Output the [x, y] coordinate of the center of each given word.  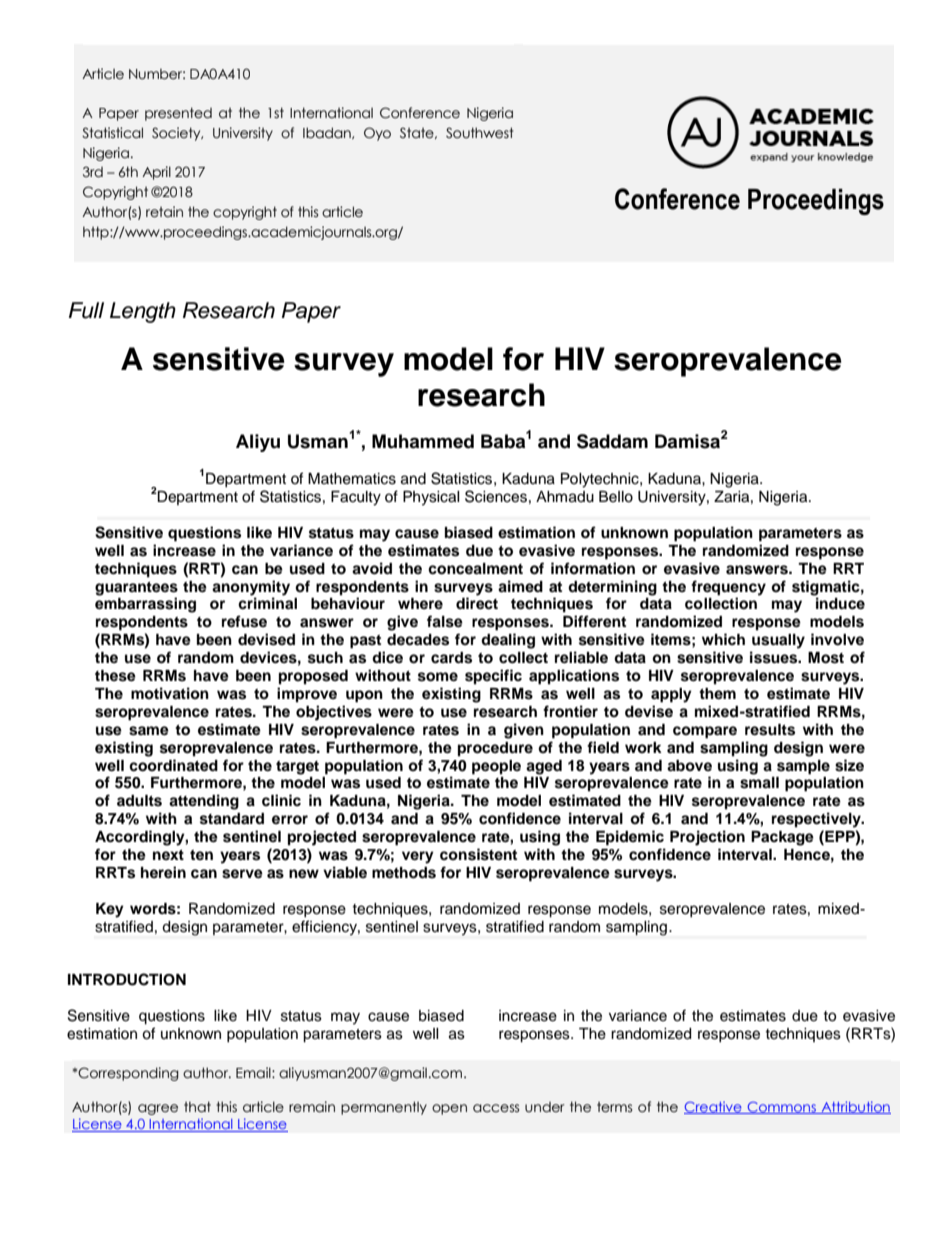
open [449, 1109]
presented [178, 114]
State [418, 133]
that [197, 1107]
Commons [782, 1108]
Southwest [479, 133]
